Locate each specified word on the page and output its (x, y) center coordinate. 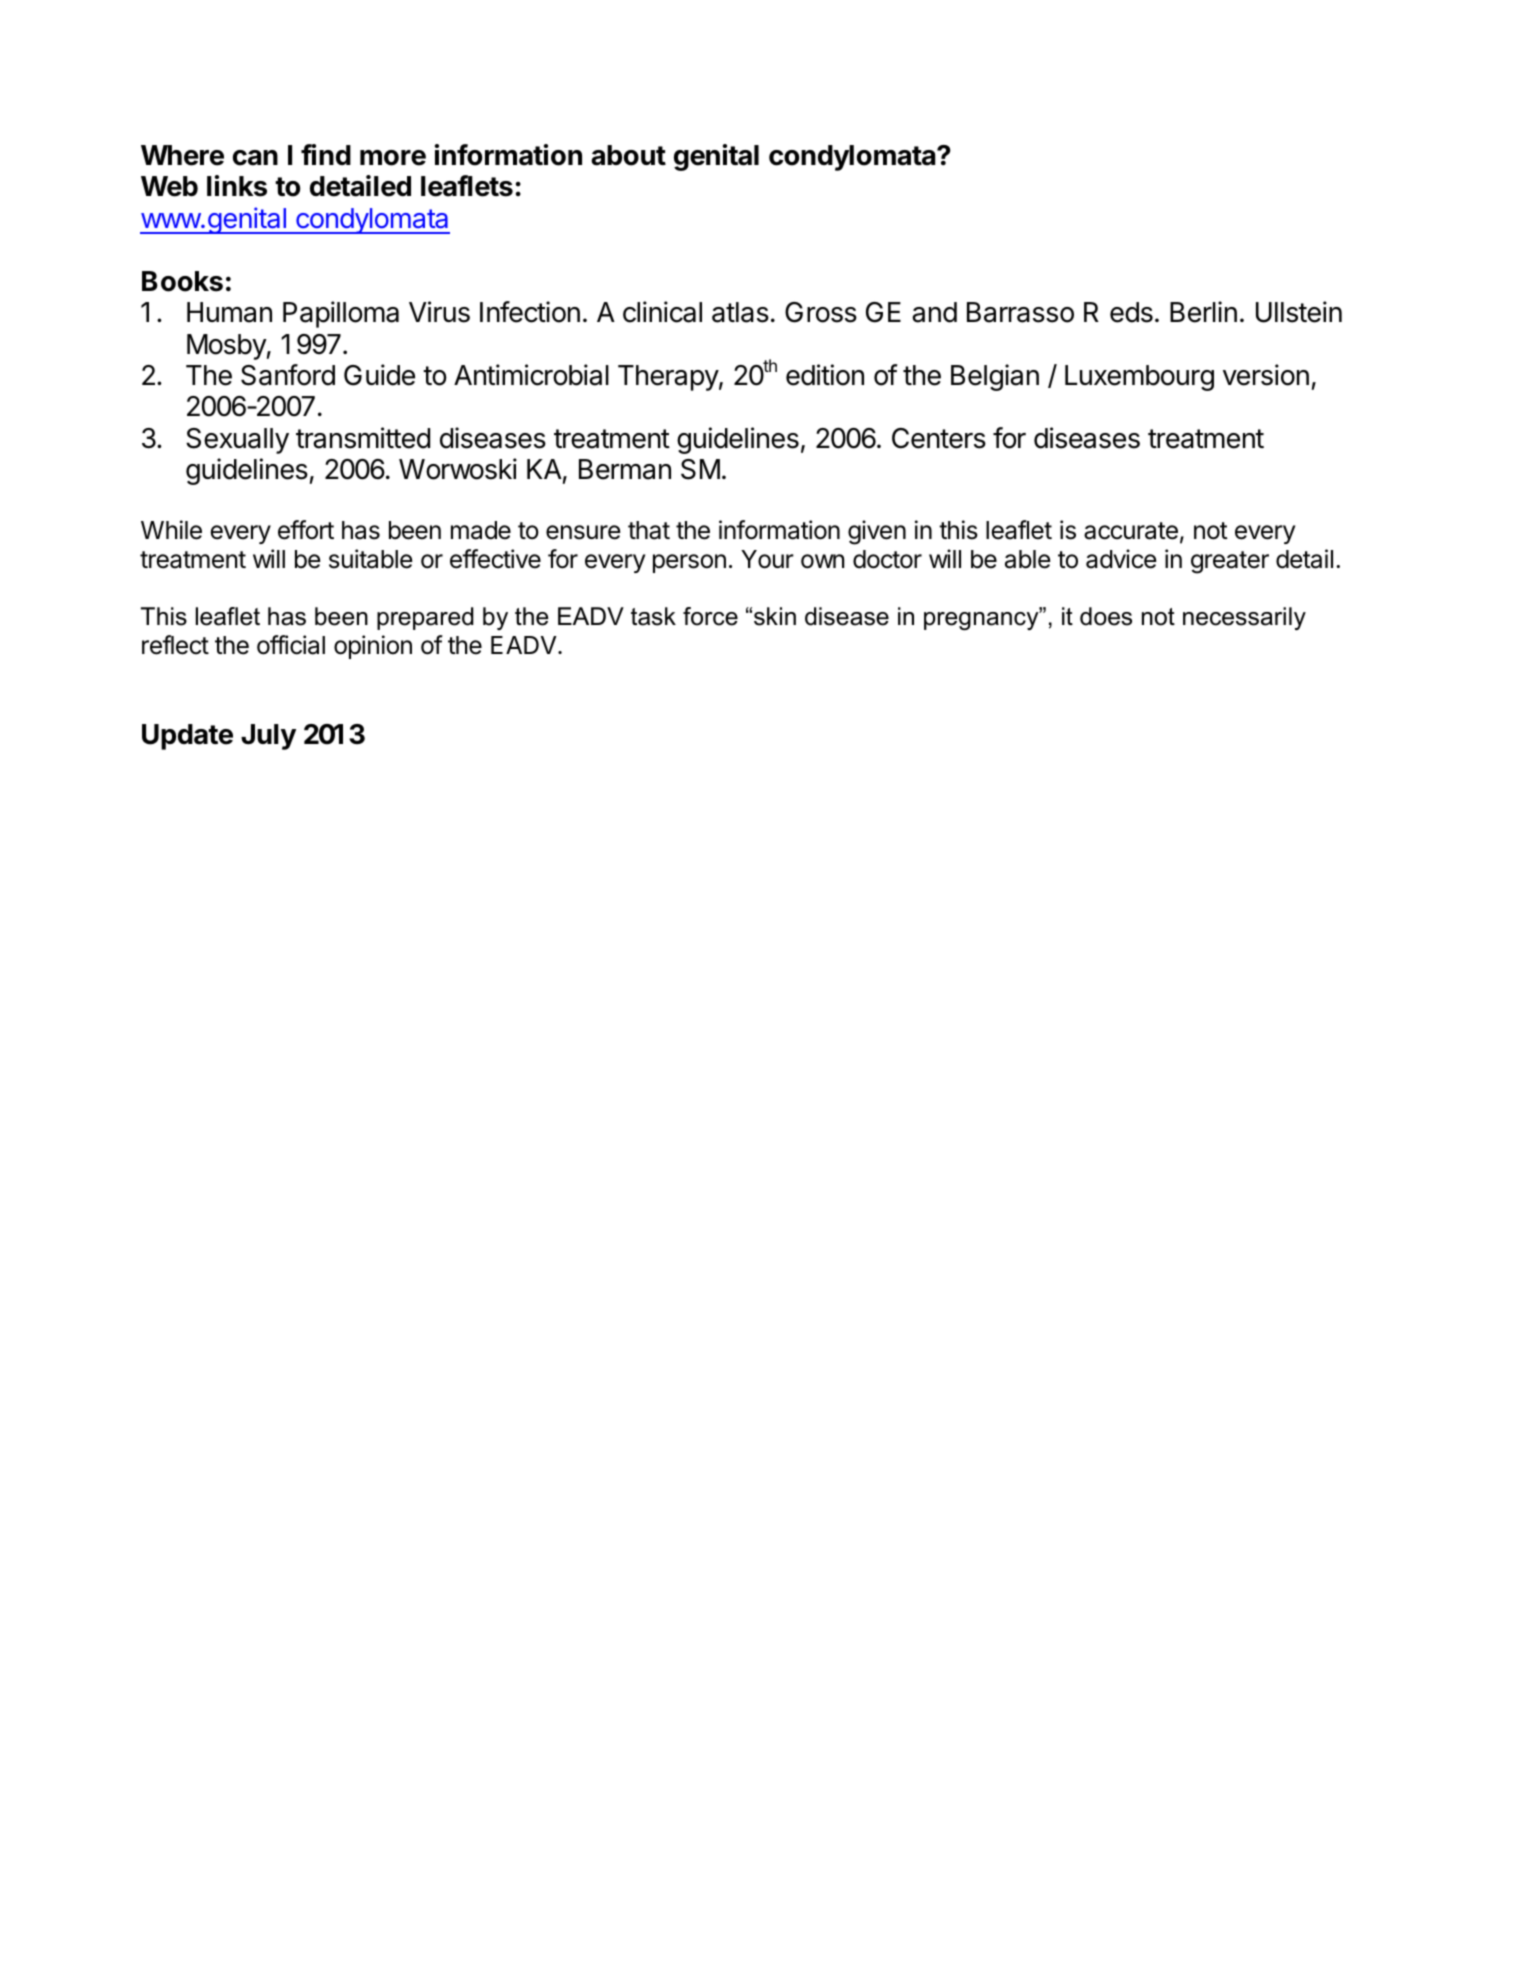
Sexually (237, 441)
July (268, 737)
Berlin (1203, 312)
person (689, 563)
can (255, 158)
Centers (939, 438)
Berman (625, 469)
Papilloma (341, 314)
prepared (425, 618)
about (628, 155)
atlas (740, 312)
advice (1121, 559)
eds (1131, 312)
